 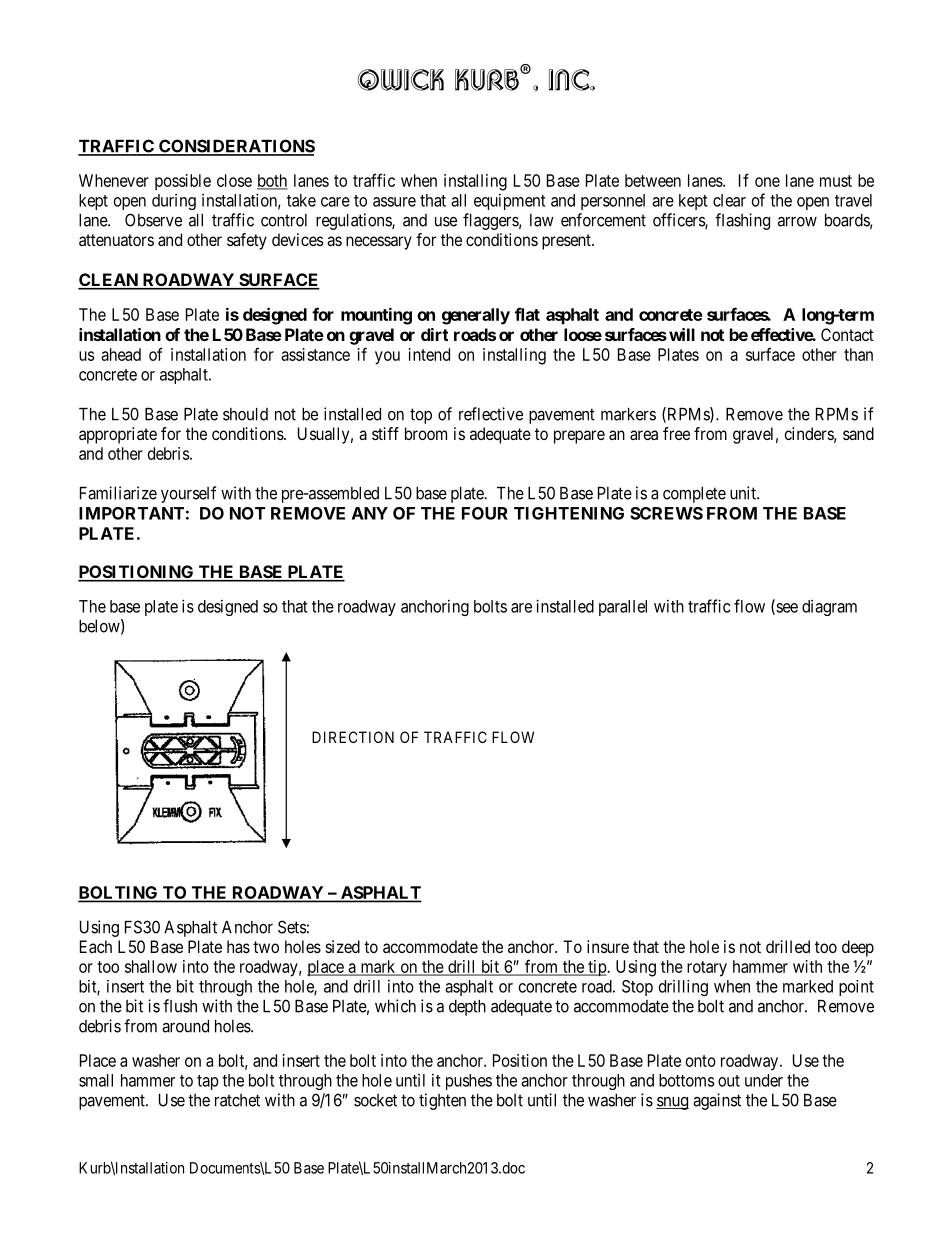 I want to click on CONSIDERATIONS, so click(x=236, y=147).
